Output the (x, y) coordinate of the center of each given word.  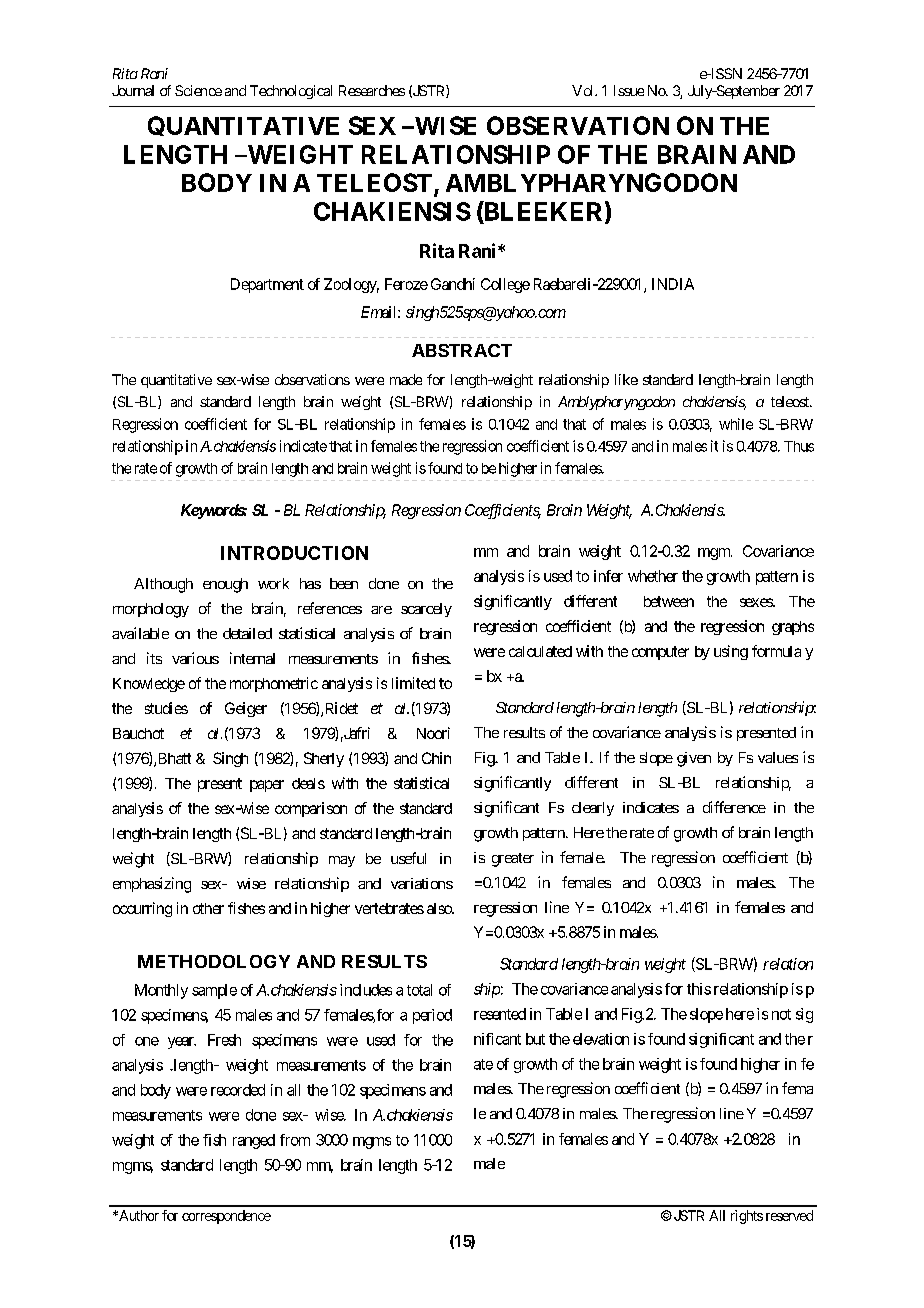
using (731, 652)
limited (413, 683)
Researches (372, 90)
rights (747, 1217)
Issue (629, 90)
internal (252, 658)
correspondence (226, 1217)
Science (198, 90)
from (295, 1140)
